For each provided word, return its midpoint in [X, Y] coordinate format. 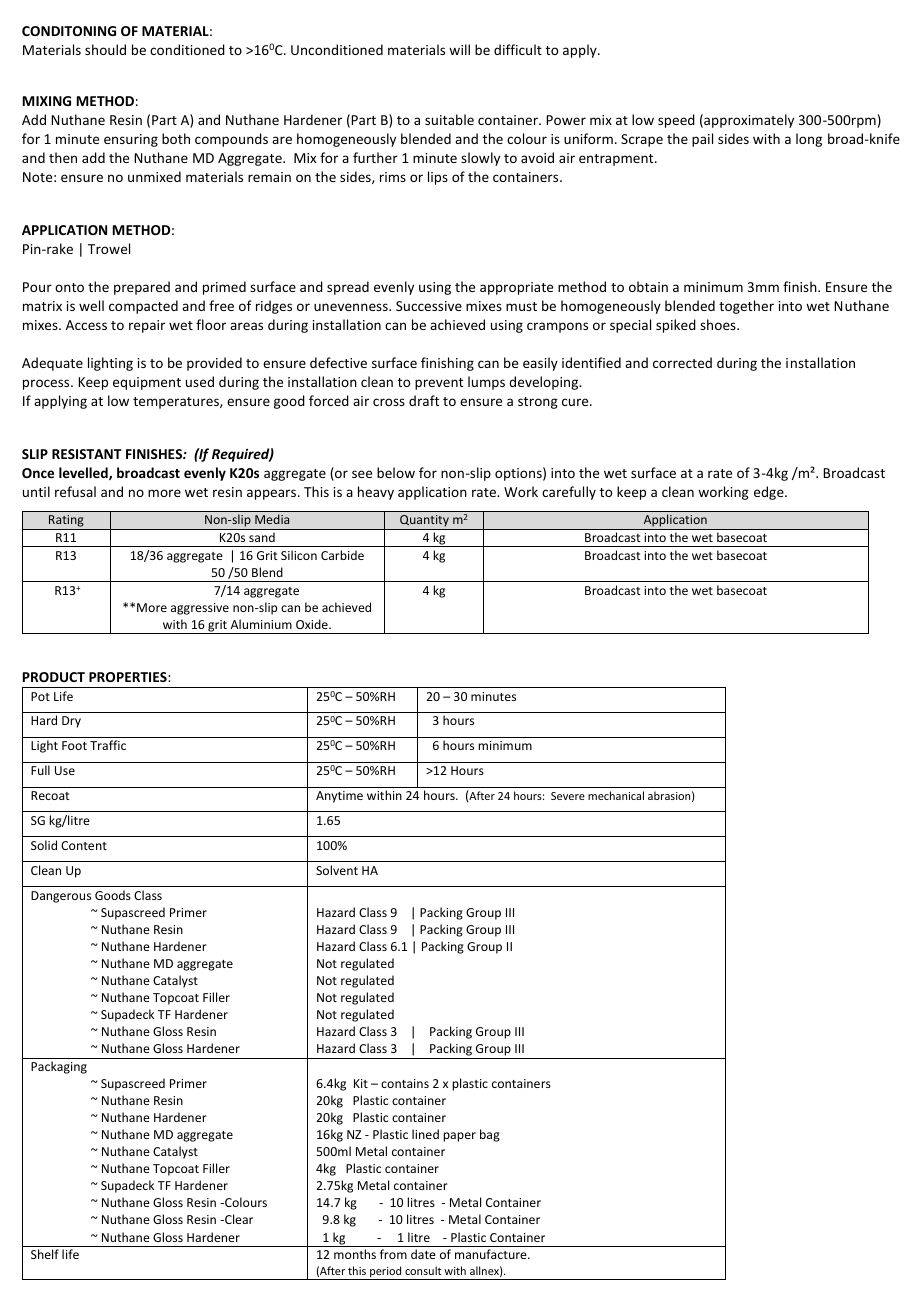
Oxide [313, 624]
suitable [449, 119]
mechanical [616, 795]
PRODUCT [54, 677]
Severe [568, 796]
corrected [682, 362]
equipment [147, 383]
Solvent [337, 870]
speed [676, 121]
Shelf [45, 1254]
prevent [439, 384]
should [105, 49]
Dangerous [61, 897]
